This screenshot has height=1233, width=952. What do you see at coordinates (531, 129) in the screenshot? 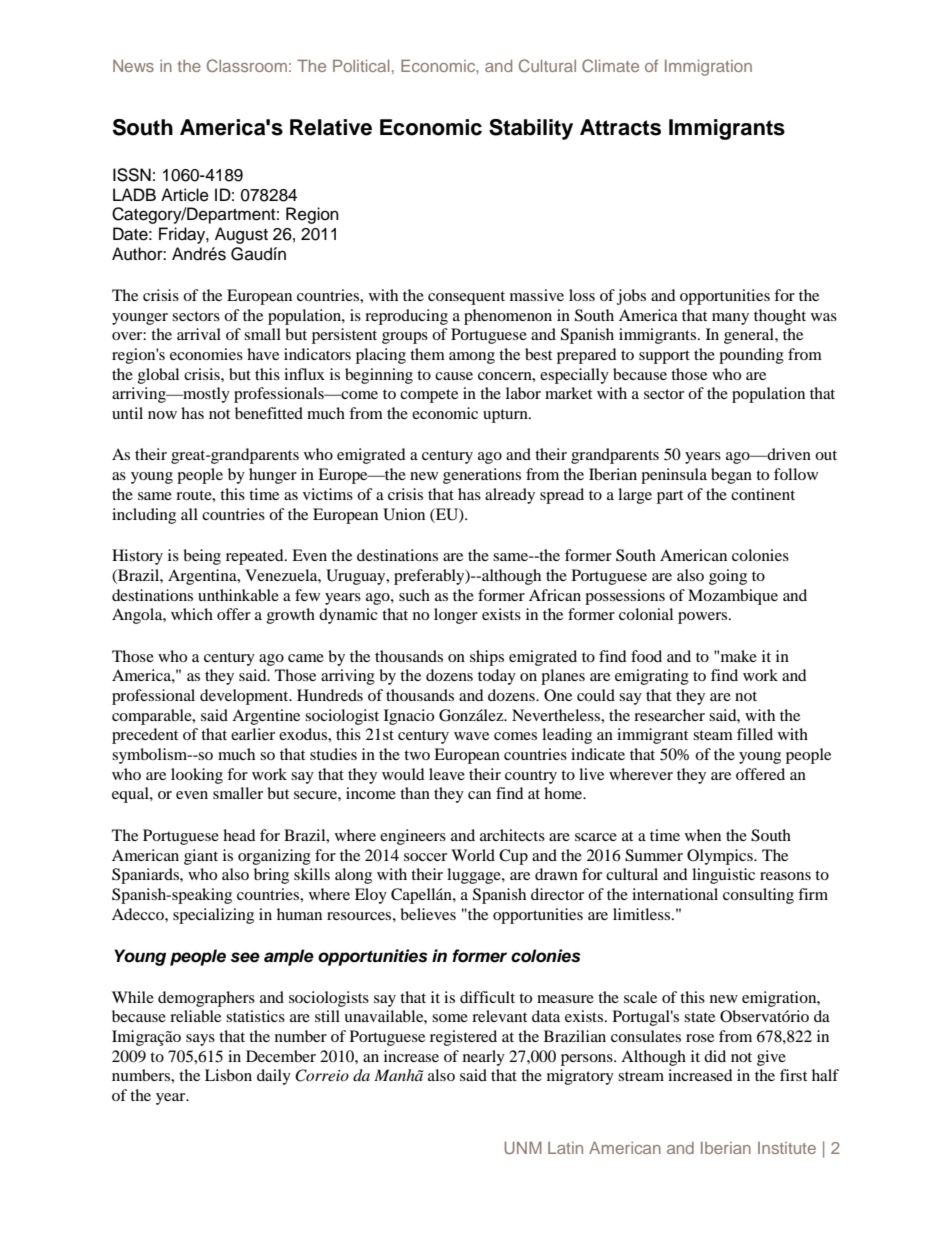
I see `Stability` at bounding box center [531, 129].
